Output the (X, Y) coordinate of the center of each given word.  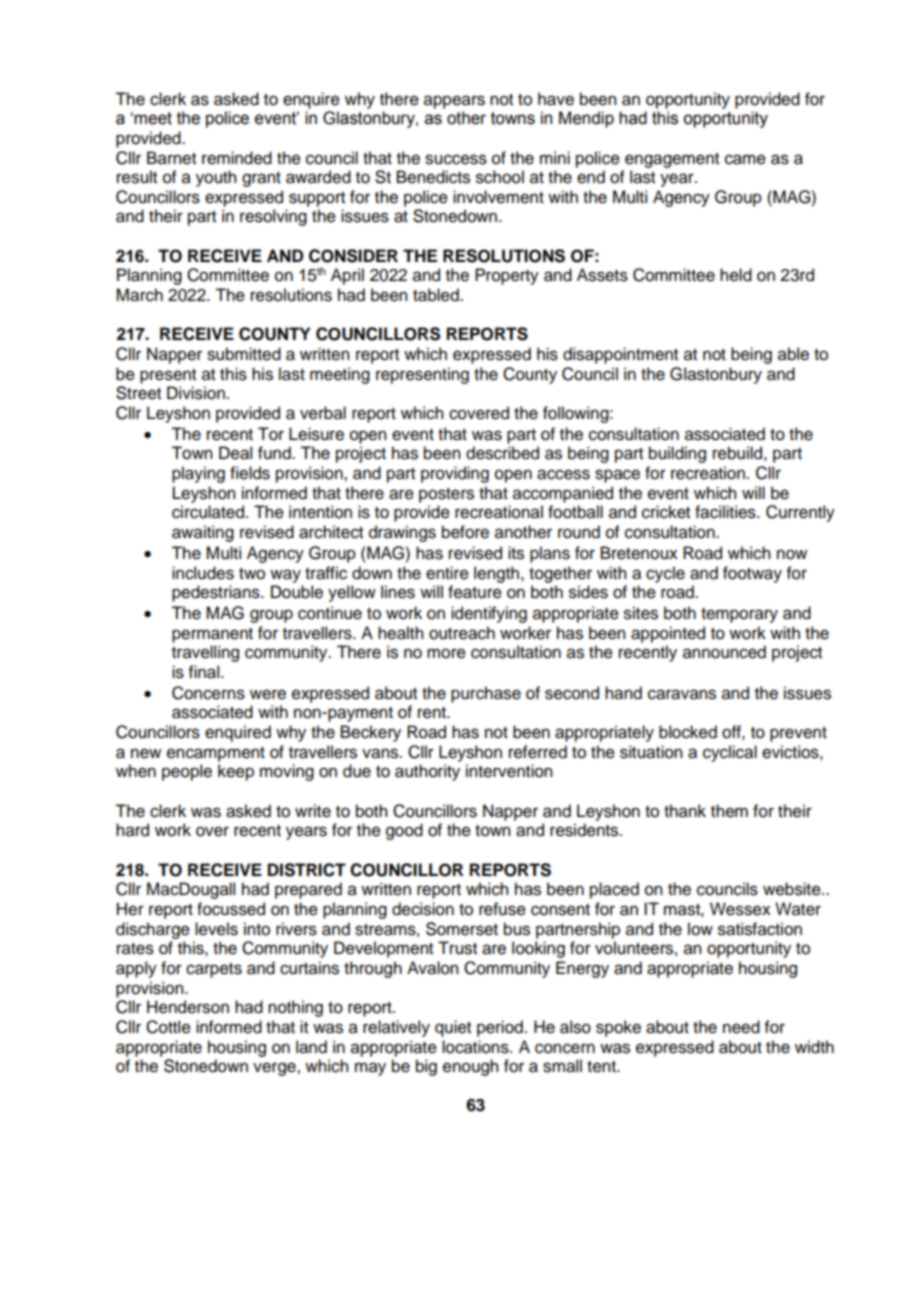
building (677, 454)
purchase (486, 694)
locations (476, 1047)
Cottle (168, 1027)
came (745, 159)
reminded (237, 158)
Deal (235, 453)
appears (454, 102)
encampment (216, 754)
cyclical (730, 753)
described (502, 453)
